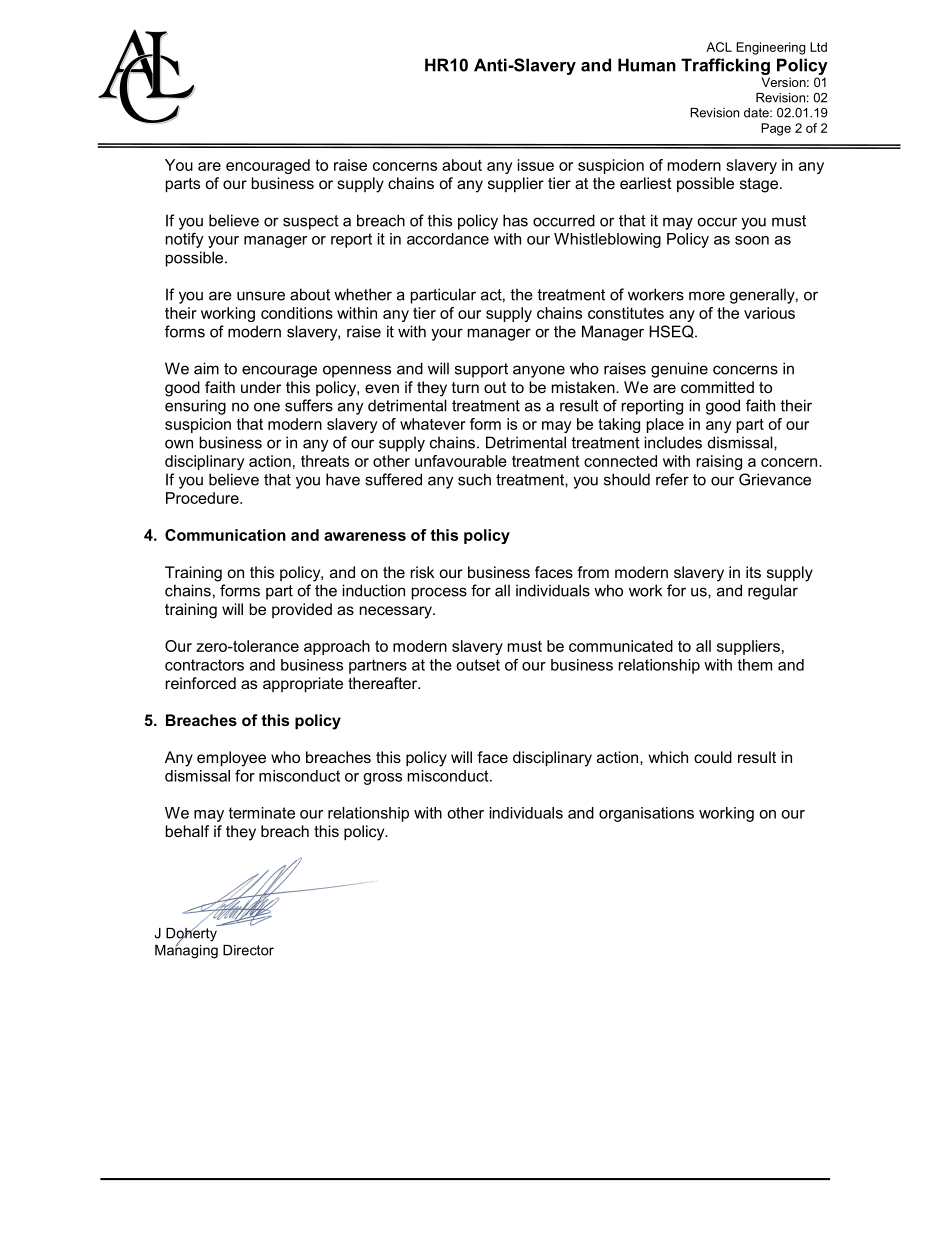 The width and height of the screenshot is (952, 1233). I want to click on such, so click(474, 479).
